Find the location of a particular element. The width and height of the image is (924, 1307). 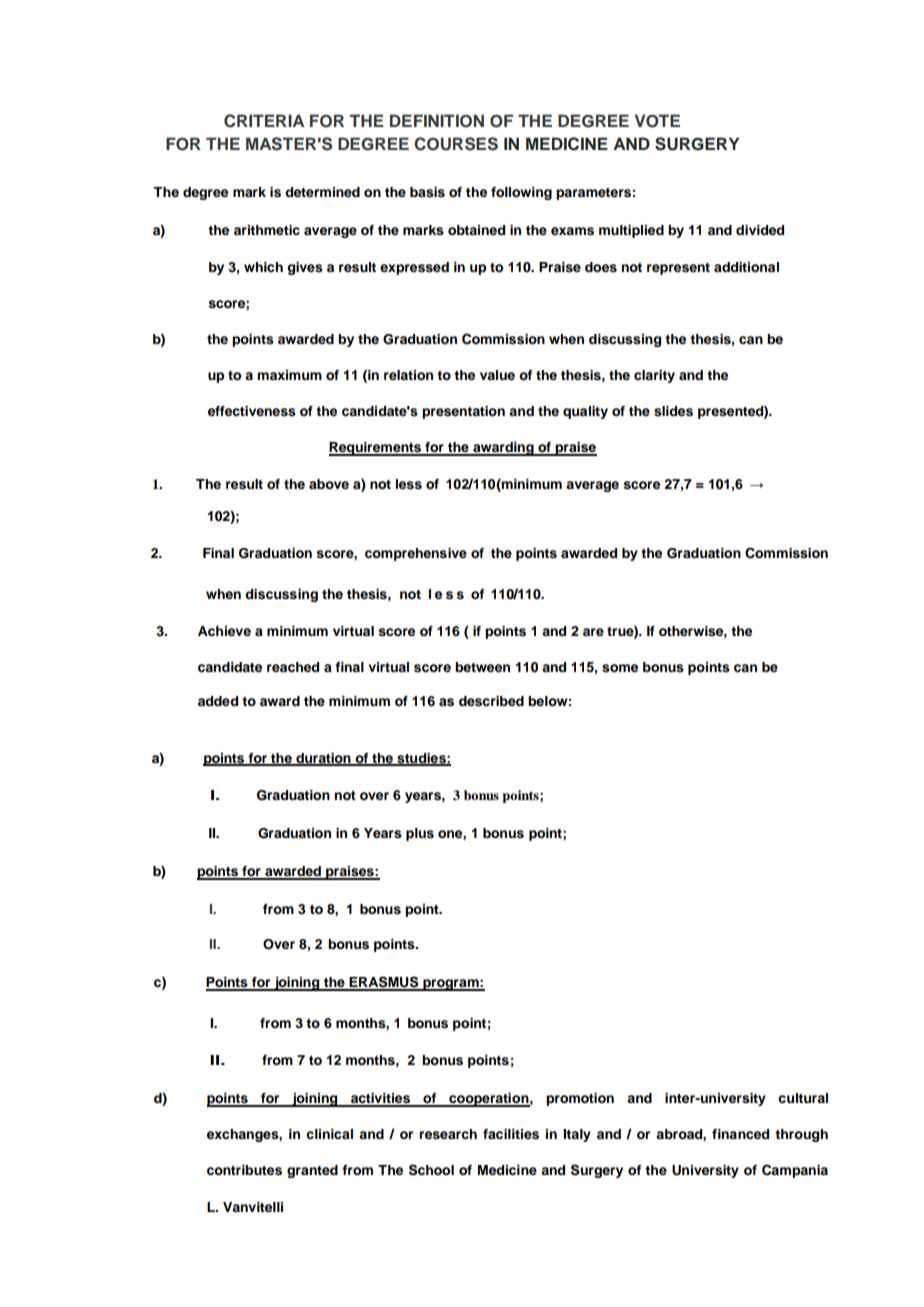

value is located at coordinates (497, 375).
